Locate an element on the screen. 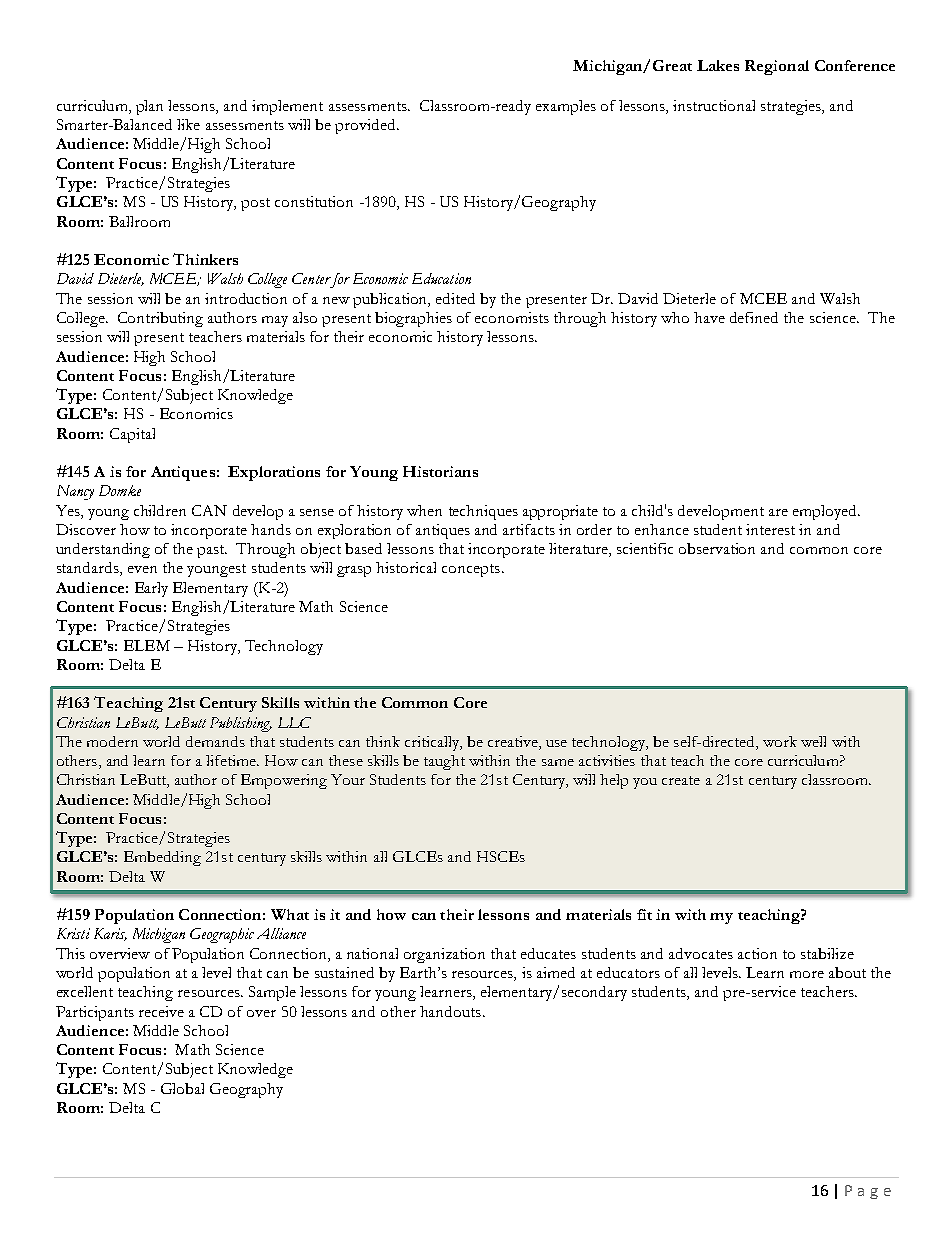  Regional is located at coordinates (777, 67).
